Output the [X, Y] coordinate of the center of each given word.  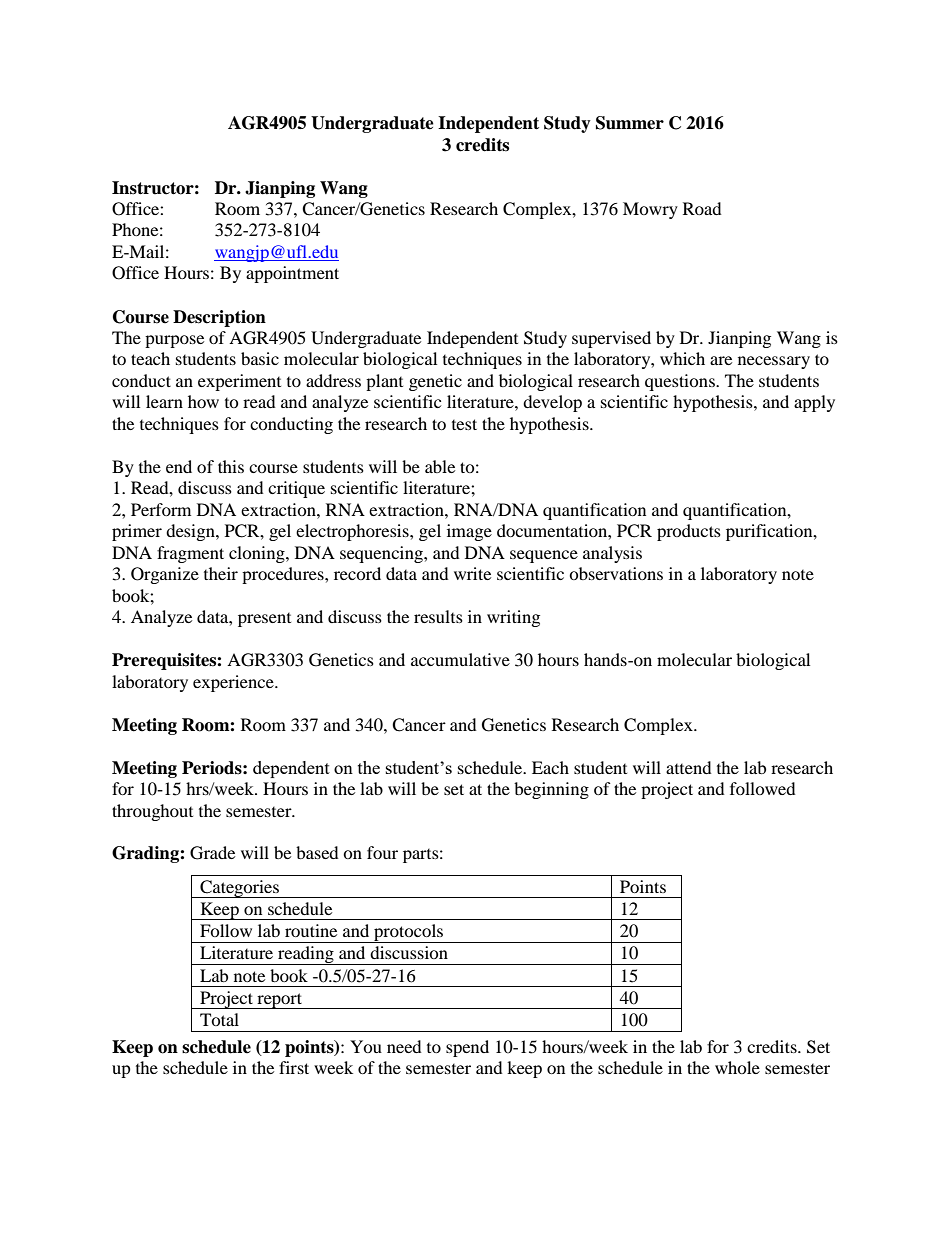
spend [467, 1048]
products [689, 532]
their [221, 573]
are [721, 360]
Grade [212, 853]
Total [219, 1019]
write [472, 573]
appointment [292, 274]
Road [702, 208]
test [464, 424]
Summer [630, 123]
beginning [551, 790]
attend [689, 767]
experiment [239, 382]
